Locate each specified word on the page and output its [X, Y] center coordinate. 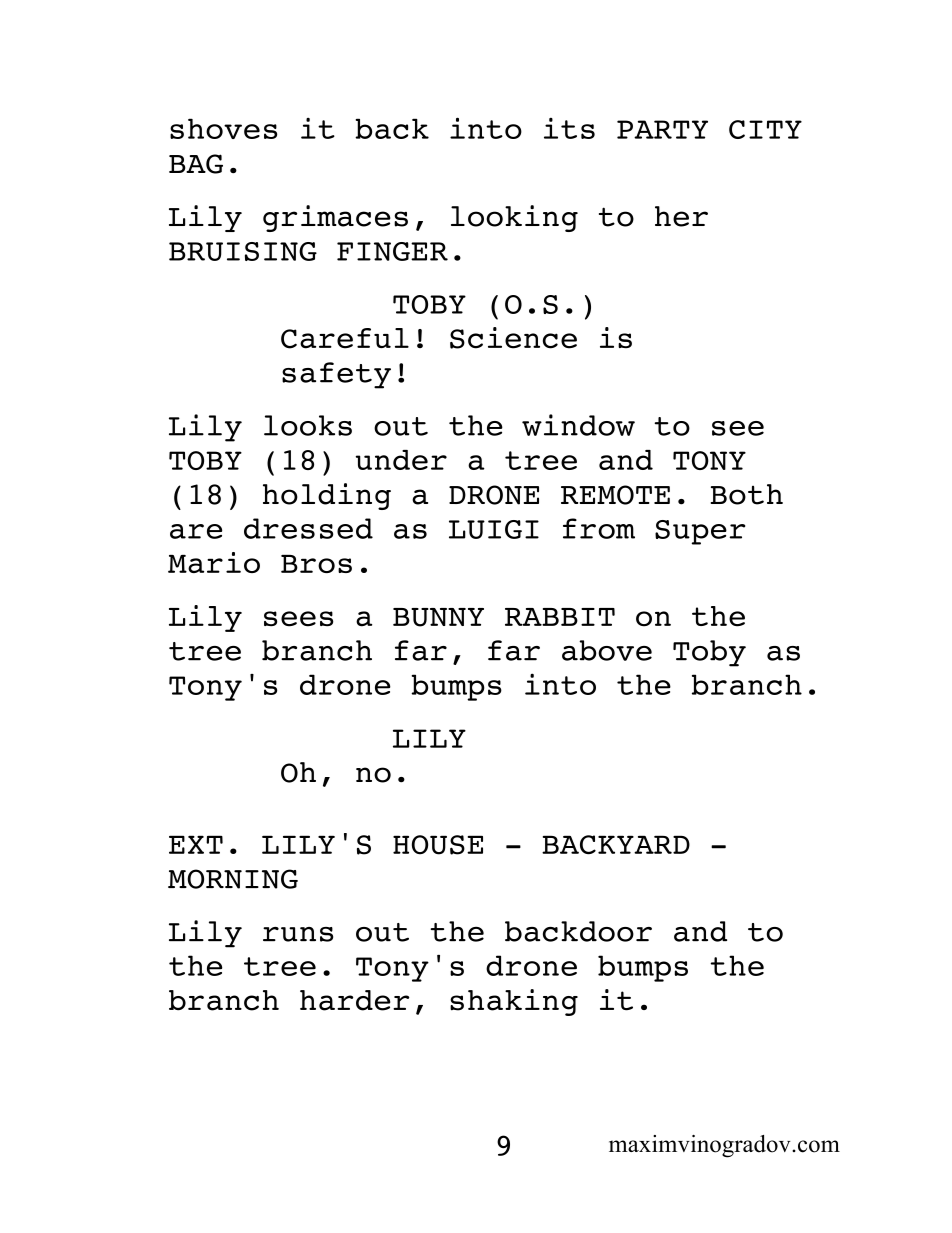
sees [298, 619]
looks [308, 425]
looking [514, 218]
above [607, 650]
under [401, 460]
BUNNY [438, 617]
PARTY [662, 129]
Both [746, 494]
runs [298, 934]
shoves [223, 128]
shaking [514, 1002]
